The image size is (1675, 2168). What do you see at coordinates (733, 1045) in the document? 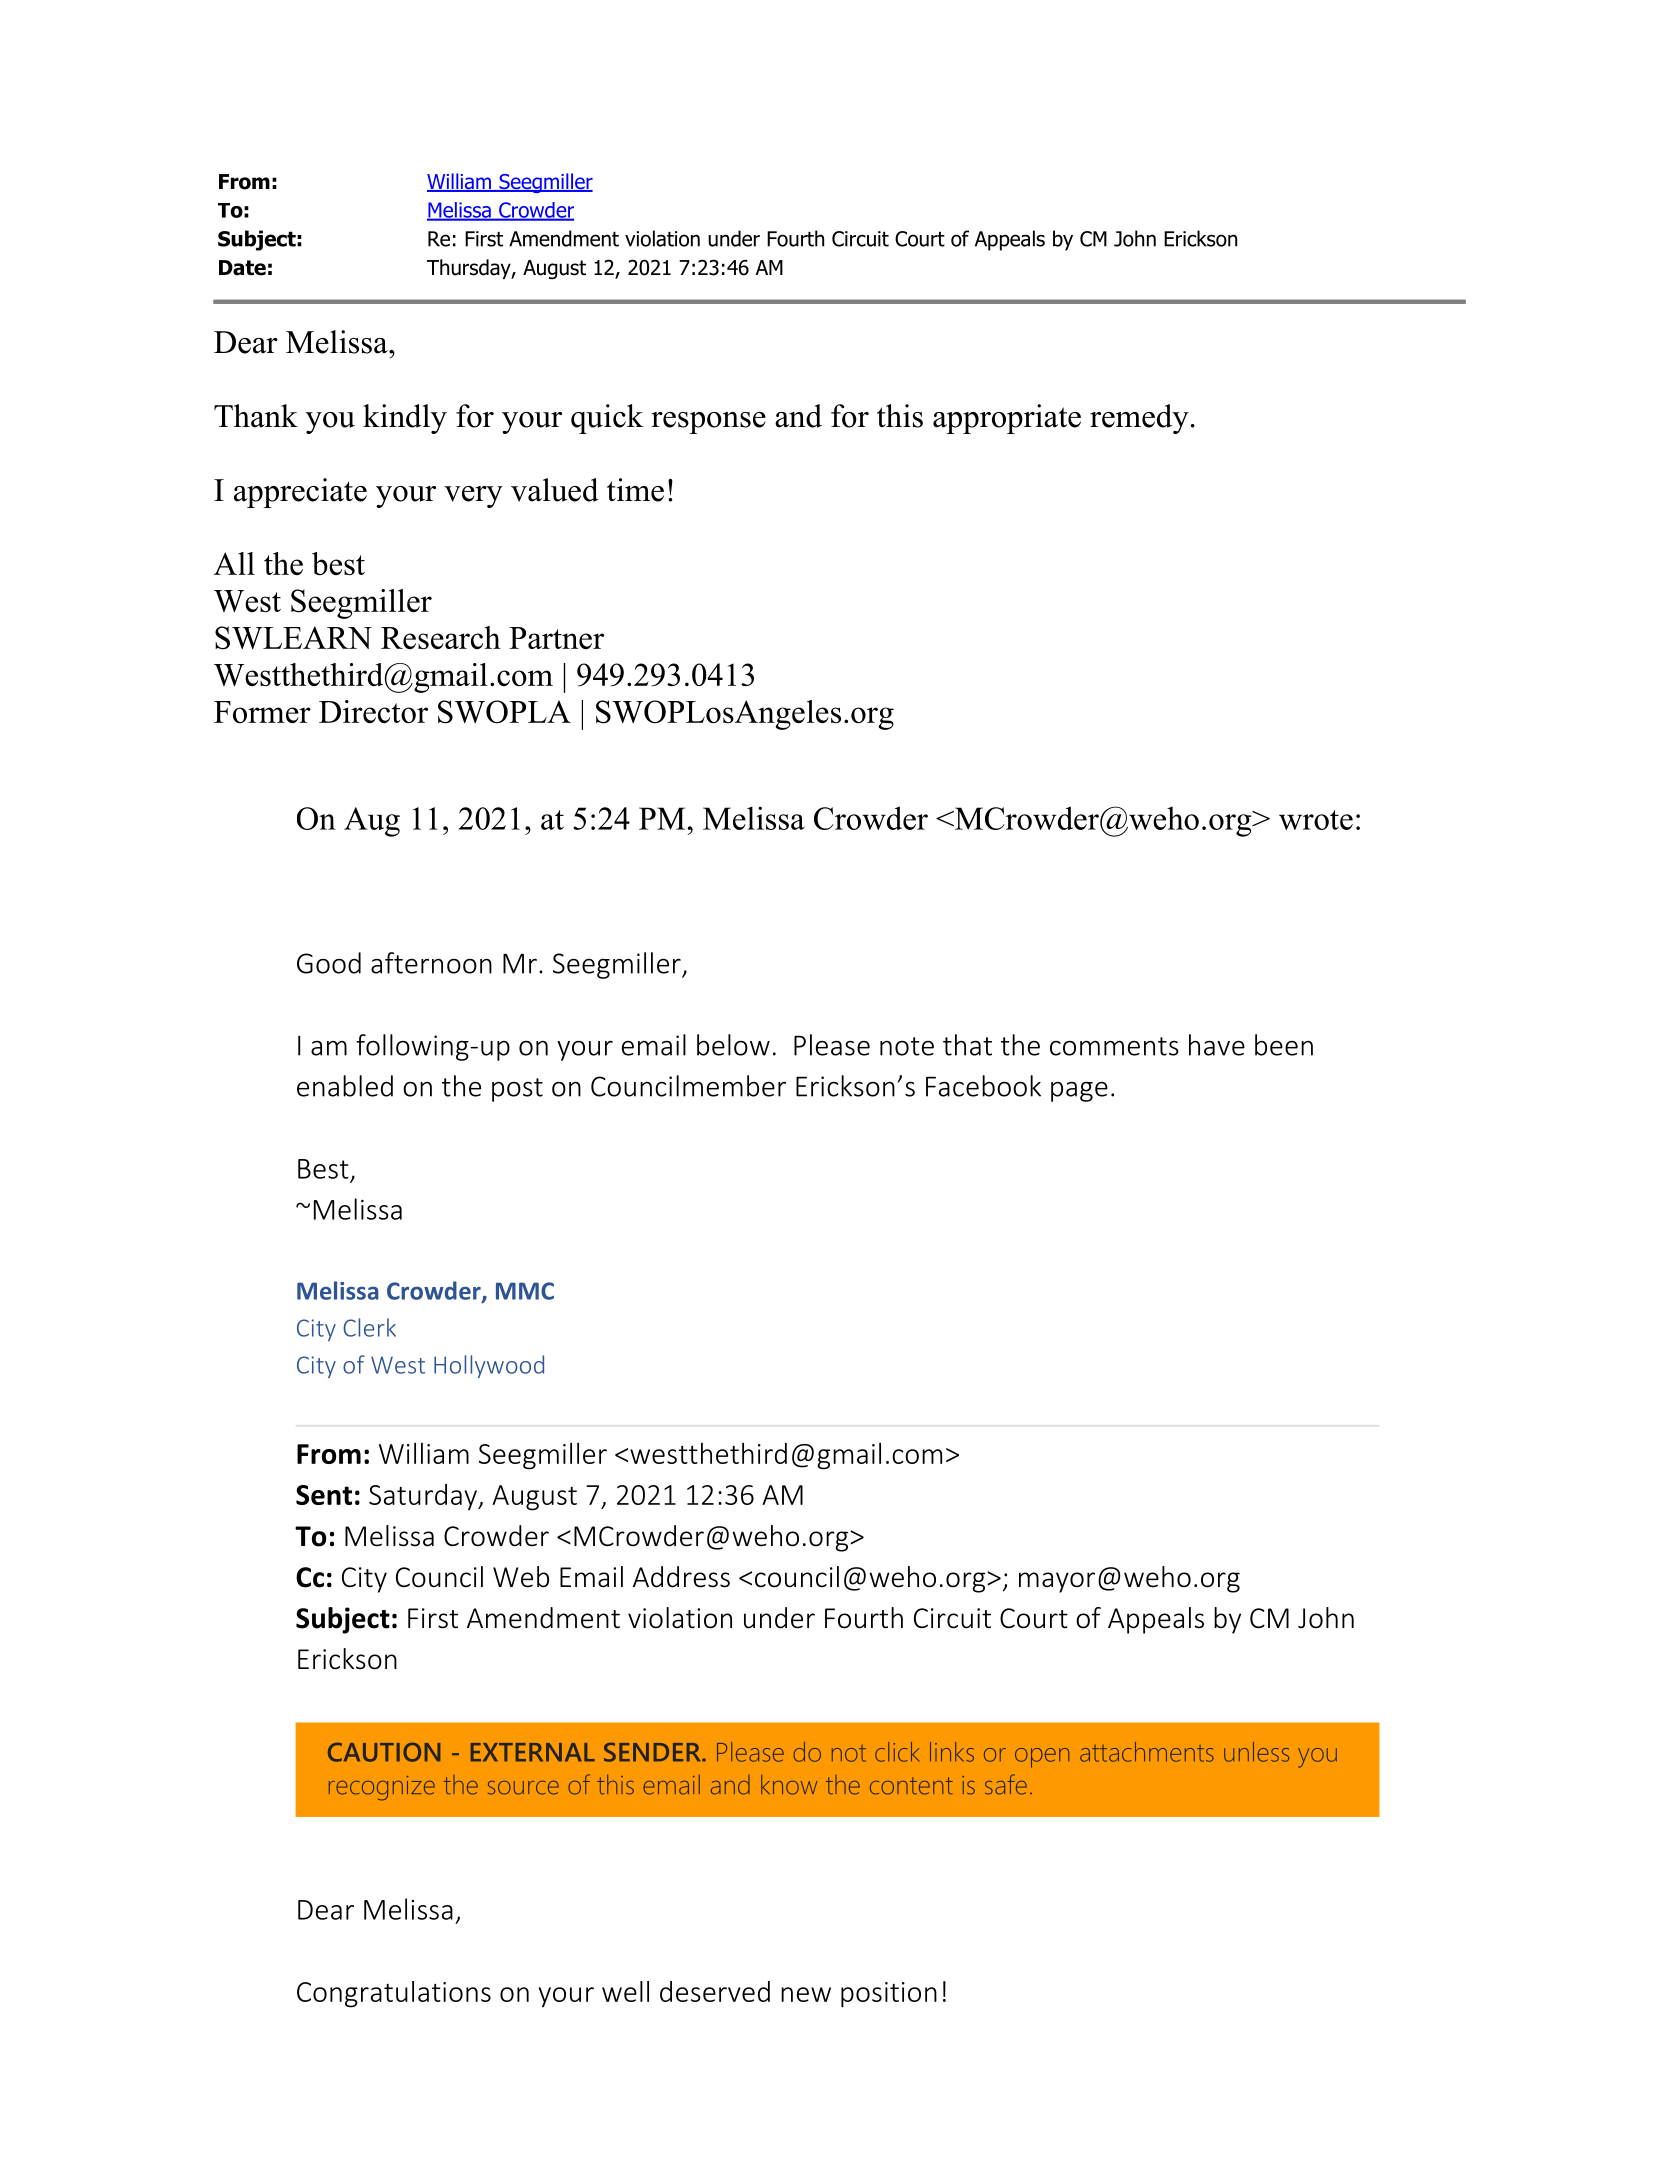
I see `below` at bounding box center [733, 1045].
